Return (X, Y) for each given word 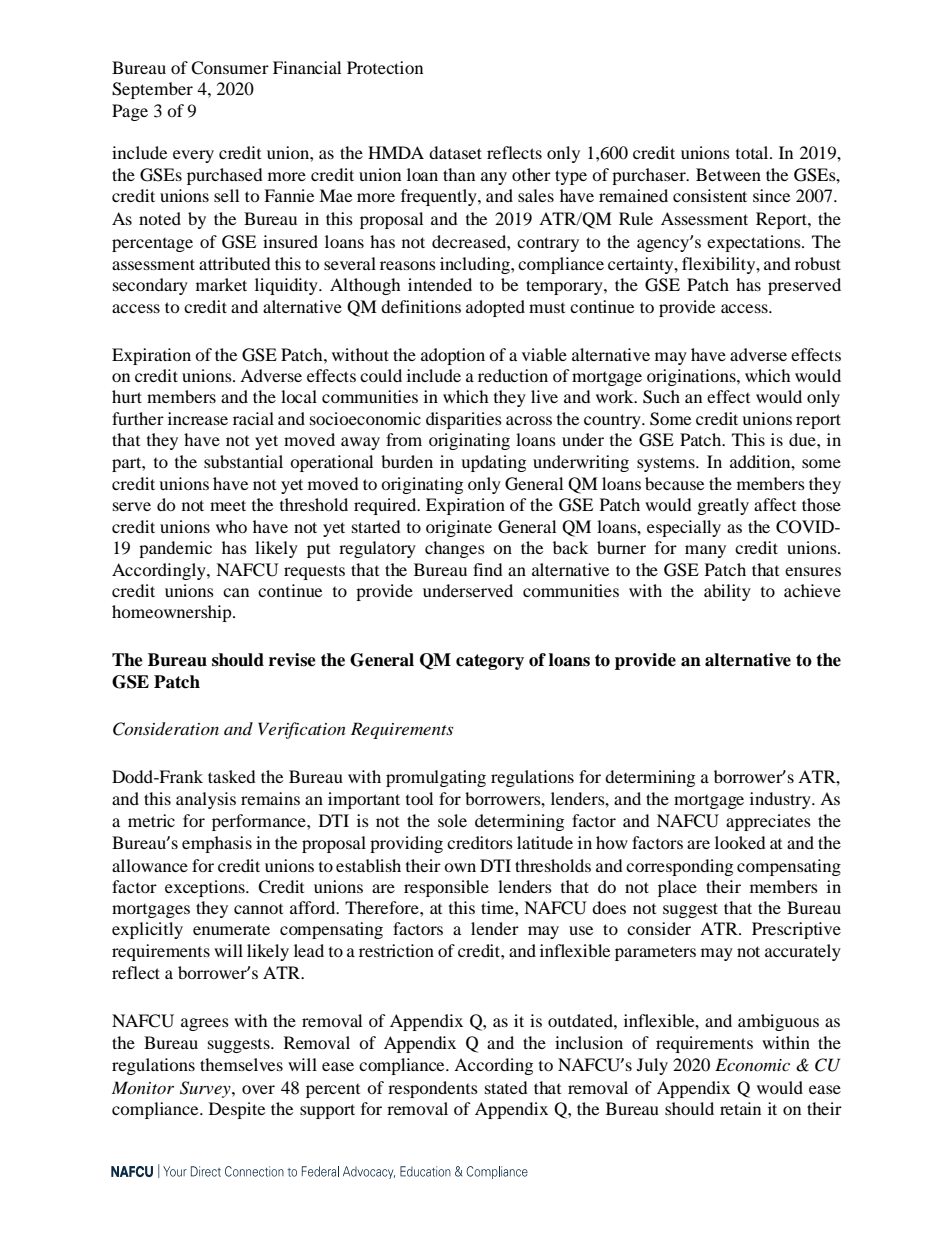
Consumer (230, 68)
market (221, 284)
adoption (453, 356)
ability (727, 592)
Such (661, 397)
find (488, 569)
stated (506, 1087)
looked (740, 842)
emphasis (217, 844)
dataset (455, 152)
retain (740, 1108)
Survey (206, 1089)
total (753, 152)
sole (452, 820)
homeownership (173, 613)
